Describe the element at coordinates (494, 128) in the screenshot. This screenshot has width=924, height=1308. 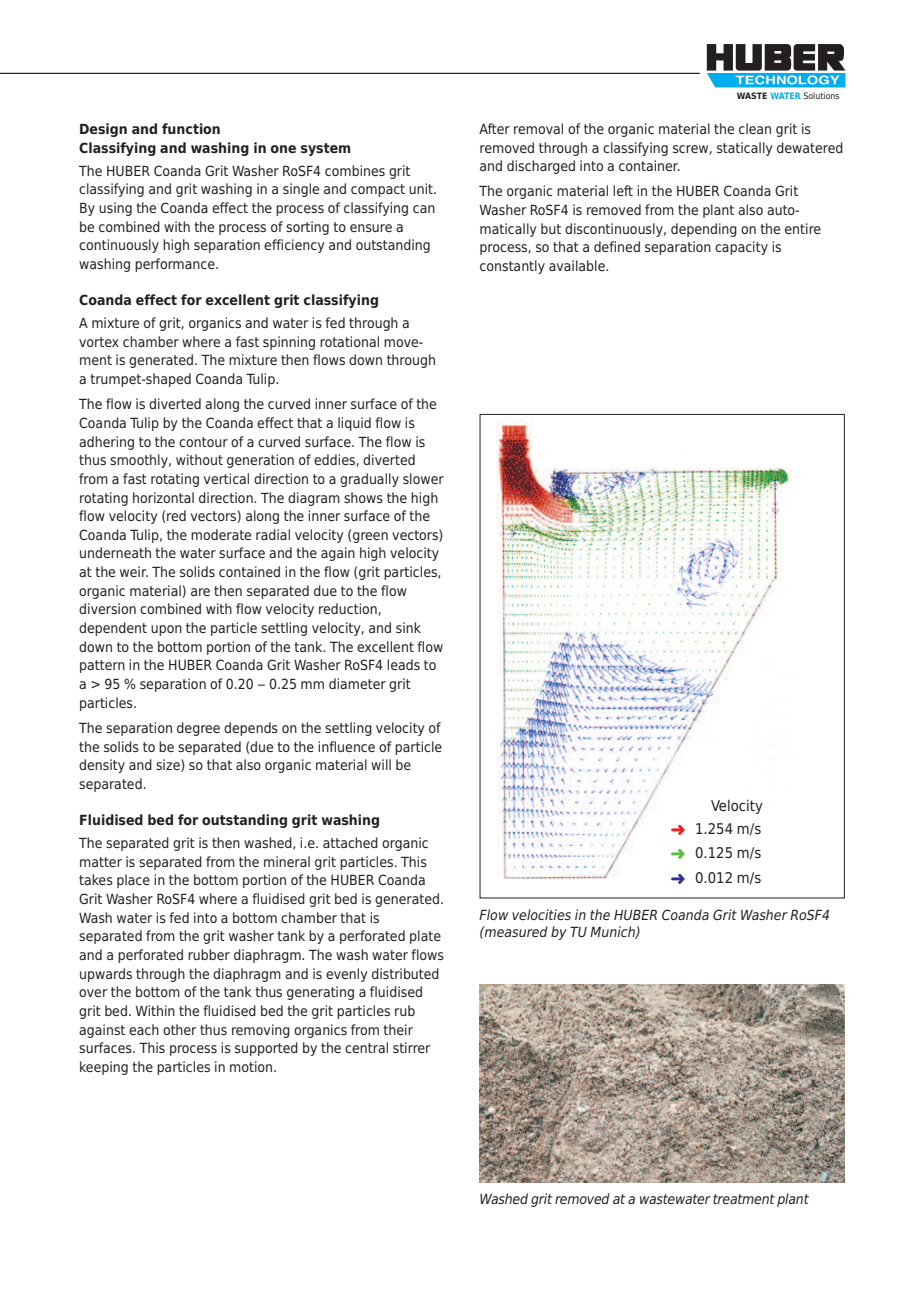
I see `After` at that location.
